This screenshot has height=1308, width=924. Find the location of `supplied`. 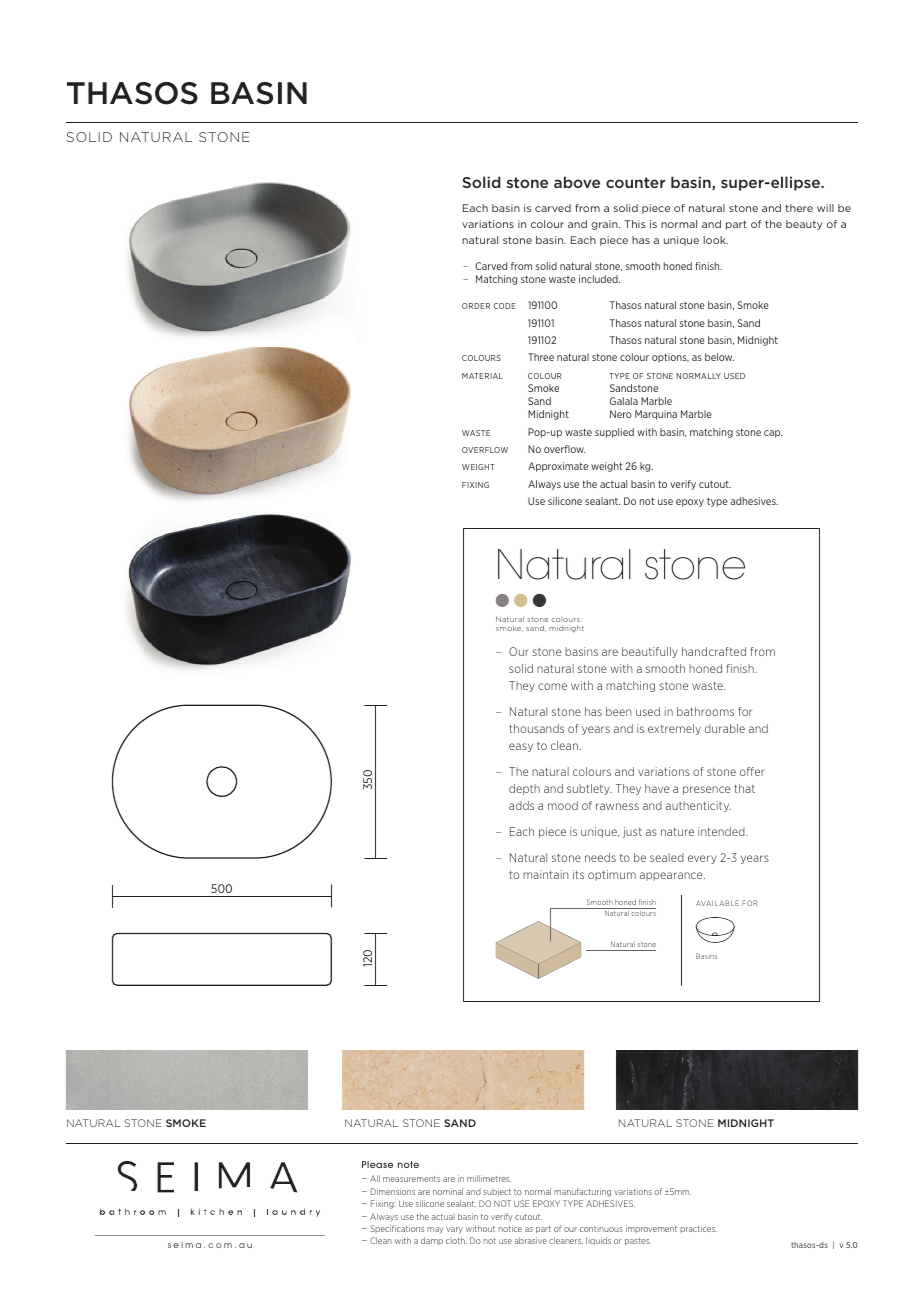

supplied is located at coordinates (614, 433).
